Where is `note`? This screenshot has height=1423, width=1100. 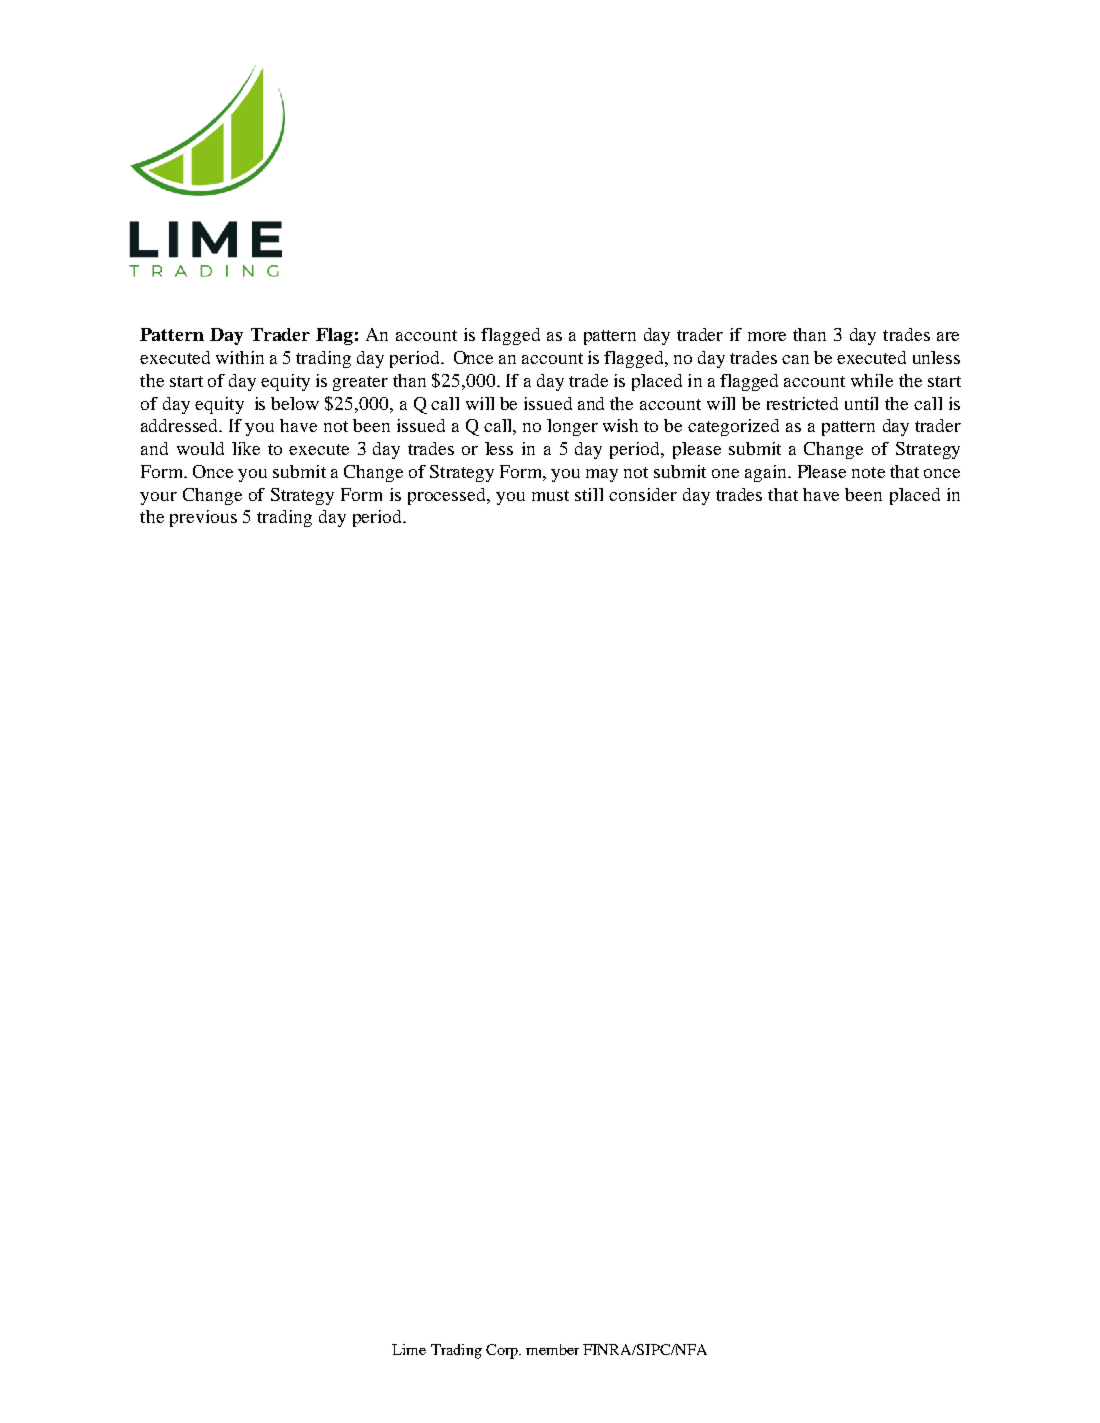 note is located at coordinates (868, 472).
